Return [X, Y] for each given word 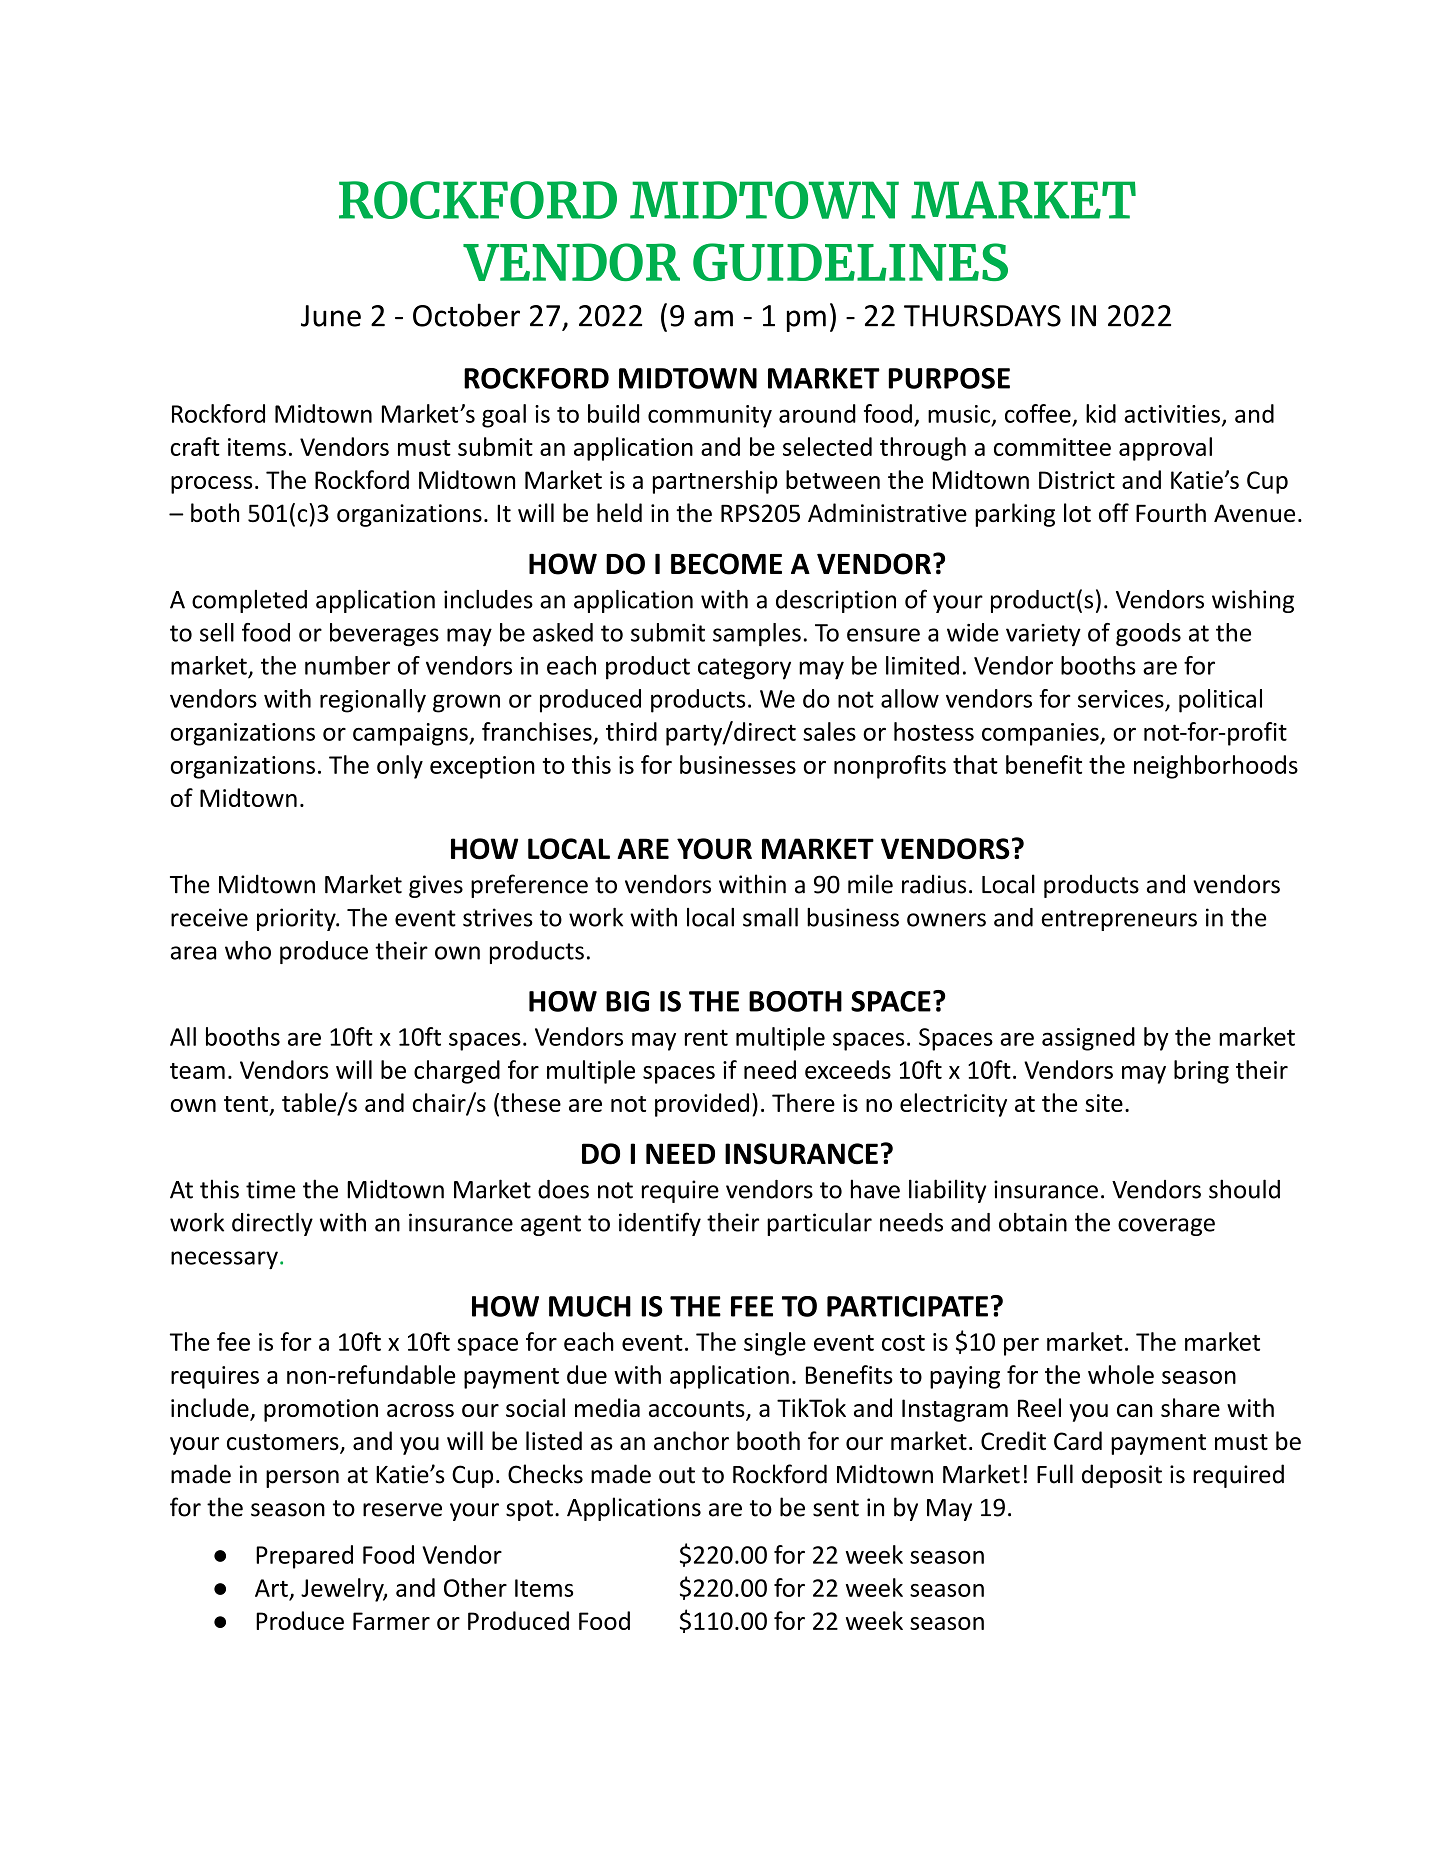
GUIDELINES [850, 262]
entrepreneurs [1119, 920]
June [331, 316]
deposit [1122, 1476]
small [770, 917]
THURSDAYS [982, 316]
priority [297, 919]
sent [836, 1508]
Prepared [304, 1557]
